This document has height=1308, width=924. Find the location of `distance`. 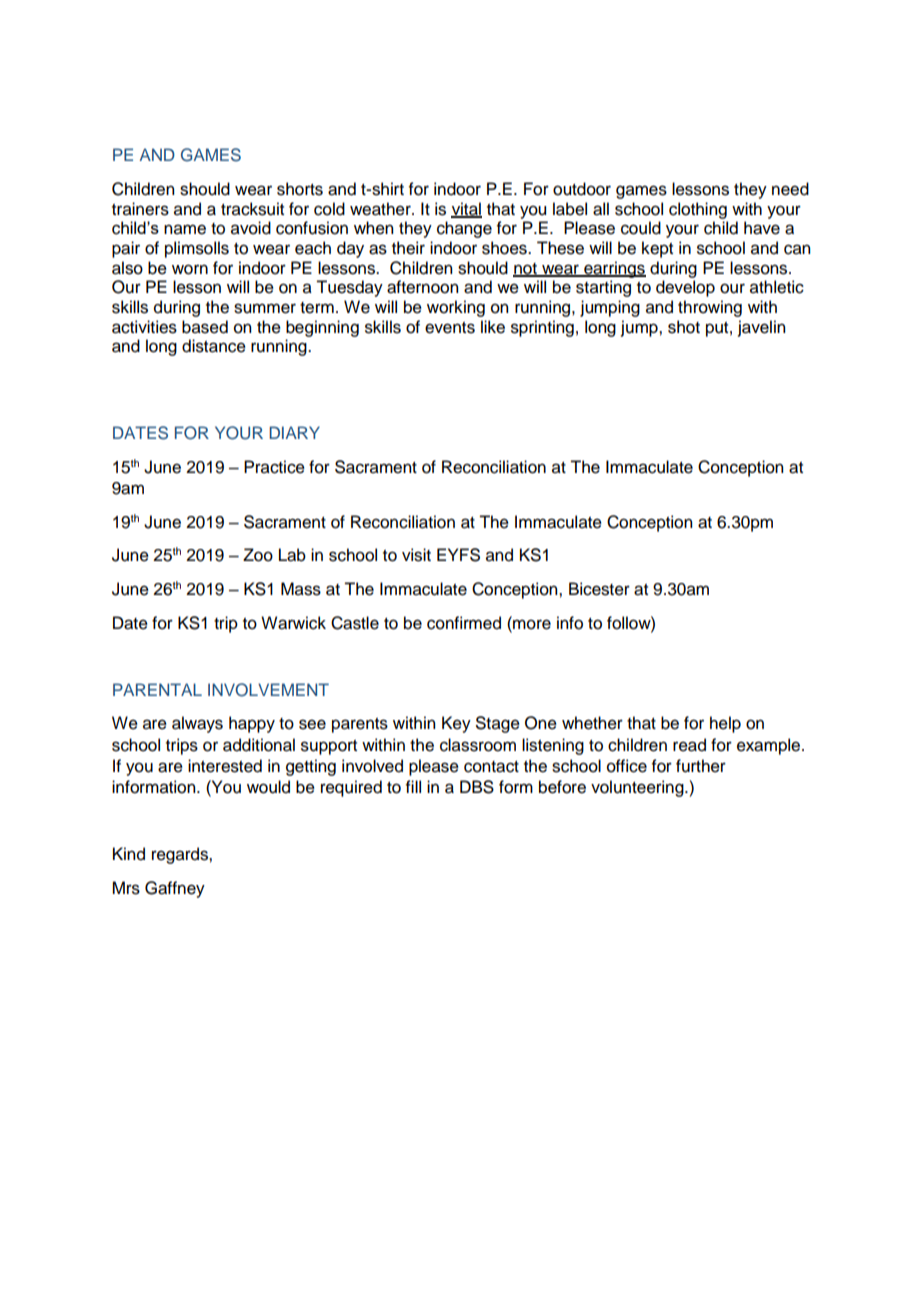

distance is located at coordinates (214, 346).
